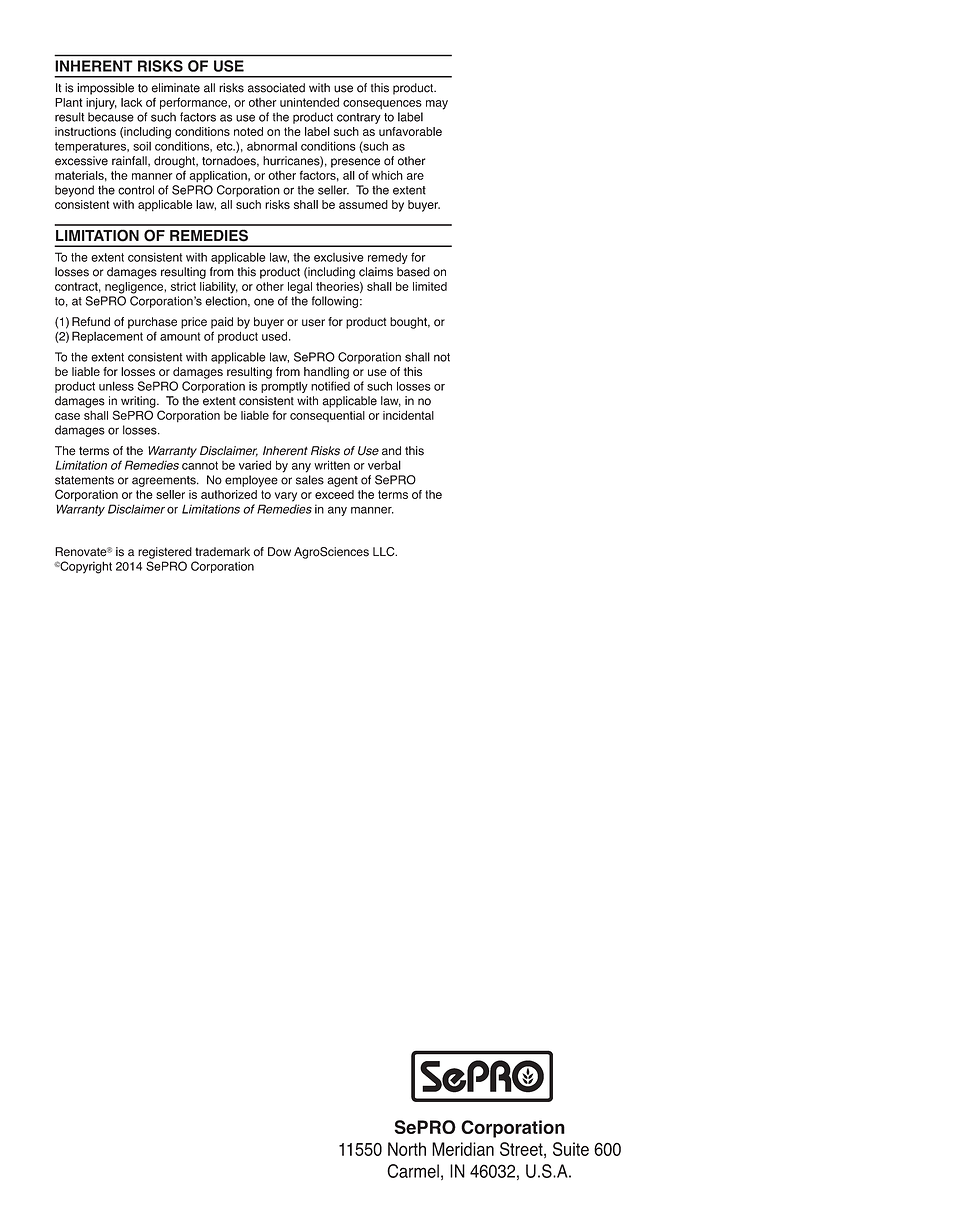  I want to click on may, so click(437, 105).
